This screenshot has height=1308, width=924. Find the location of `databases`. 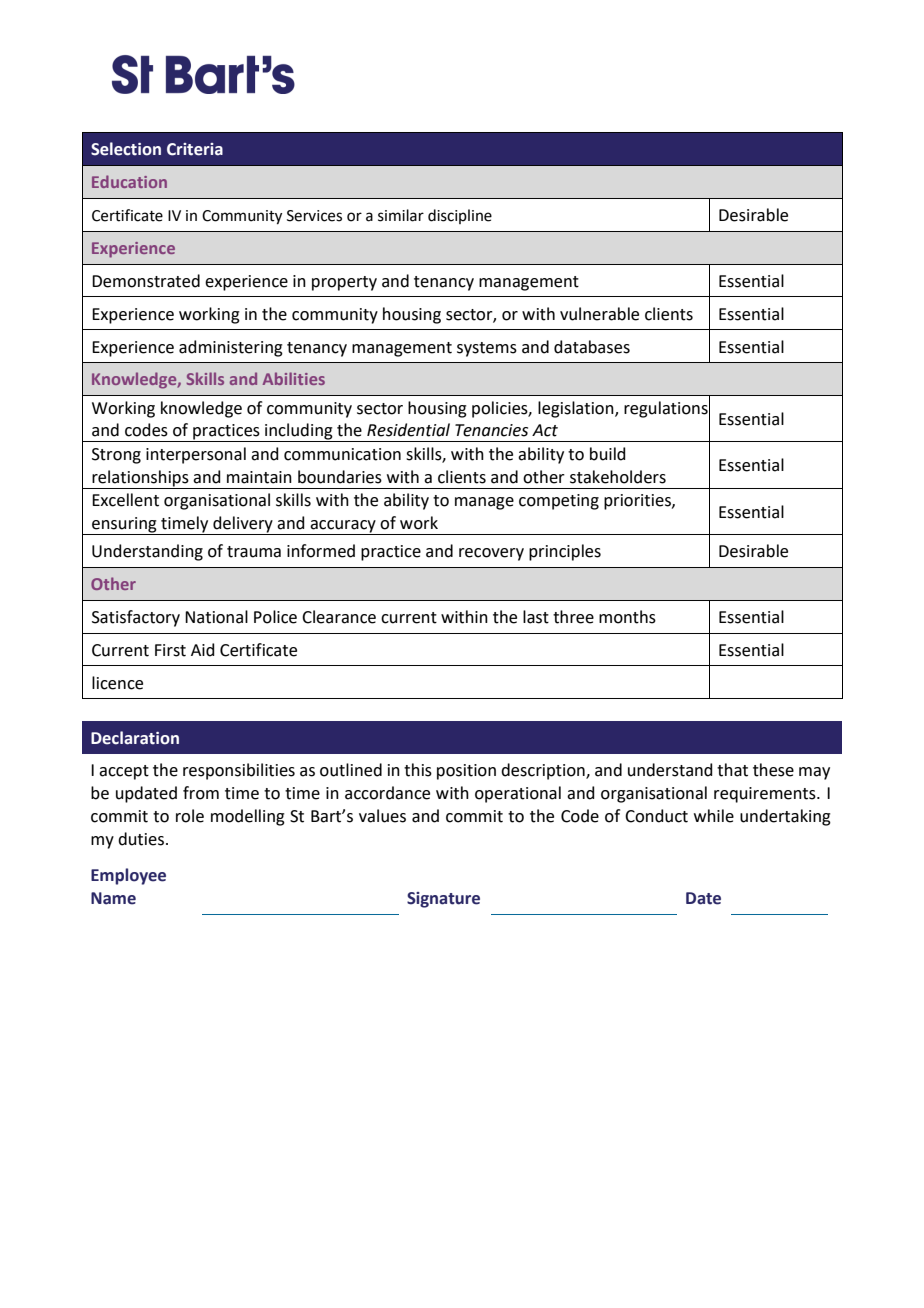

databases is located at coordinates (592, 347).
